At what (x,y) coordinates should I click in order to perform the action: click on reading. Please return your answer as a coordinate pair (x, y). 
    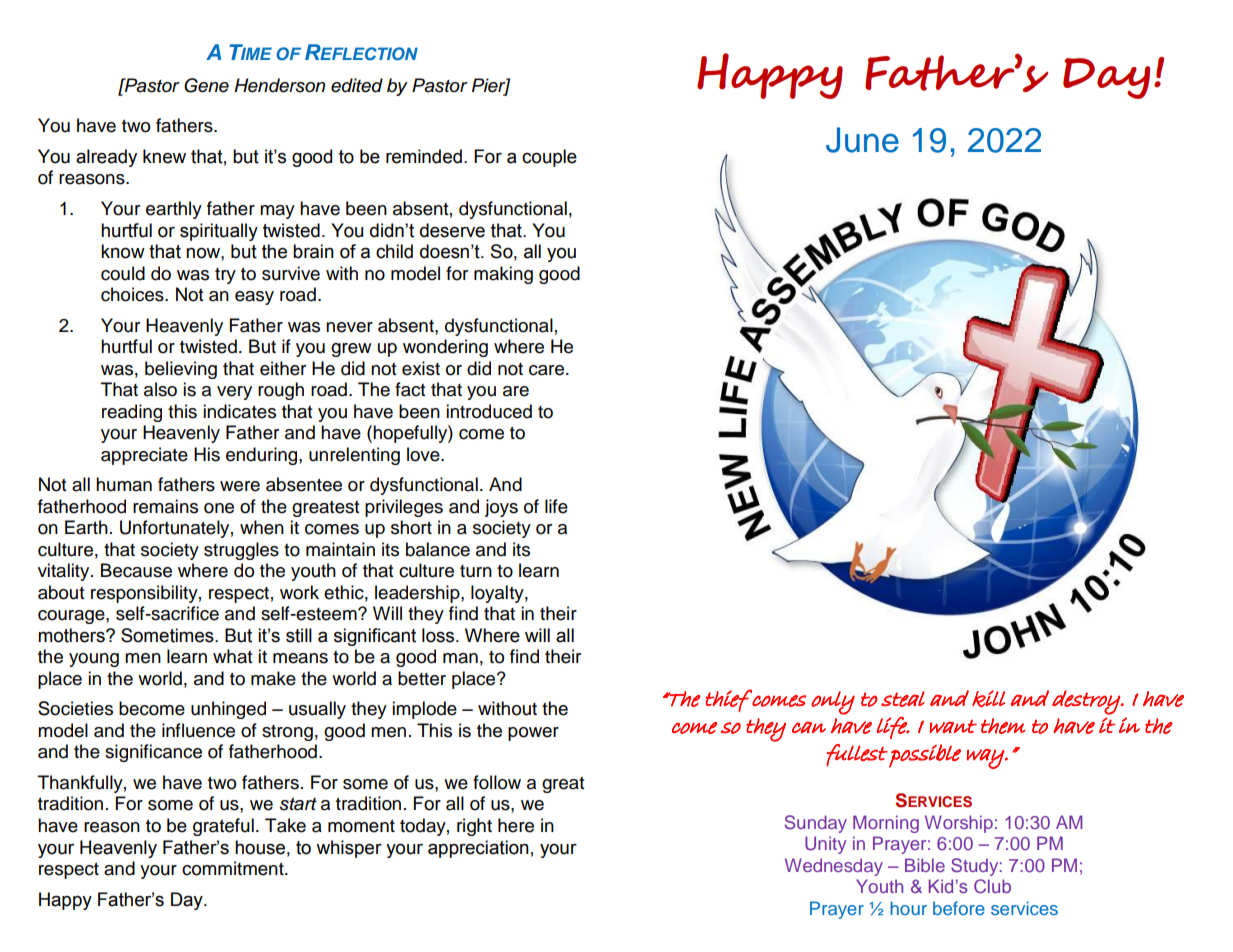
    Looking at the image, I should click on (132, 413).
